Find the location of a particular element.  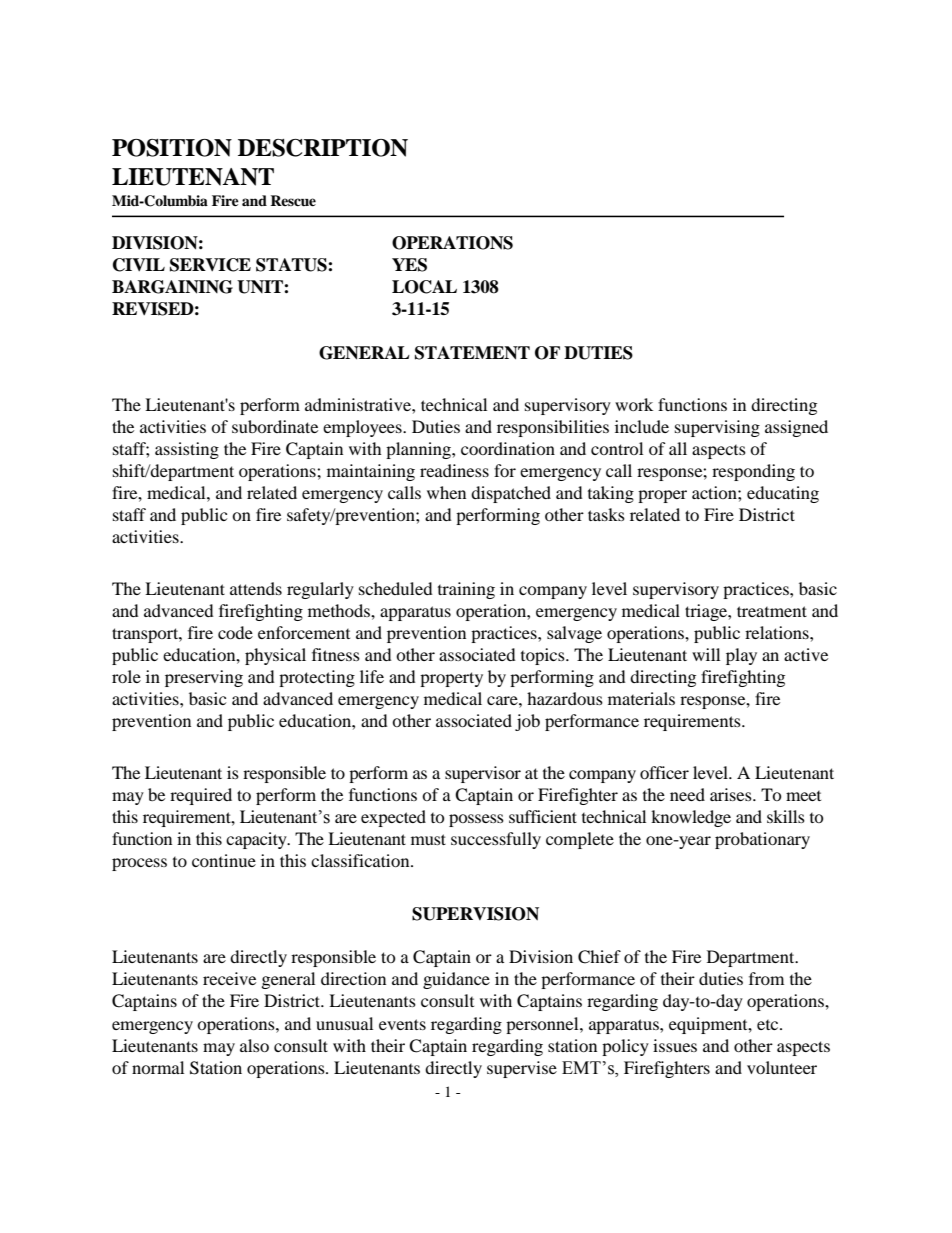

preserving is located at coordinates (204, 678).
